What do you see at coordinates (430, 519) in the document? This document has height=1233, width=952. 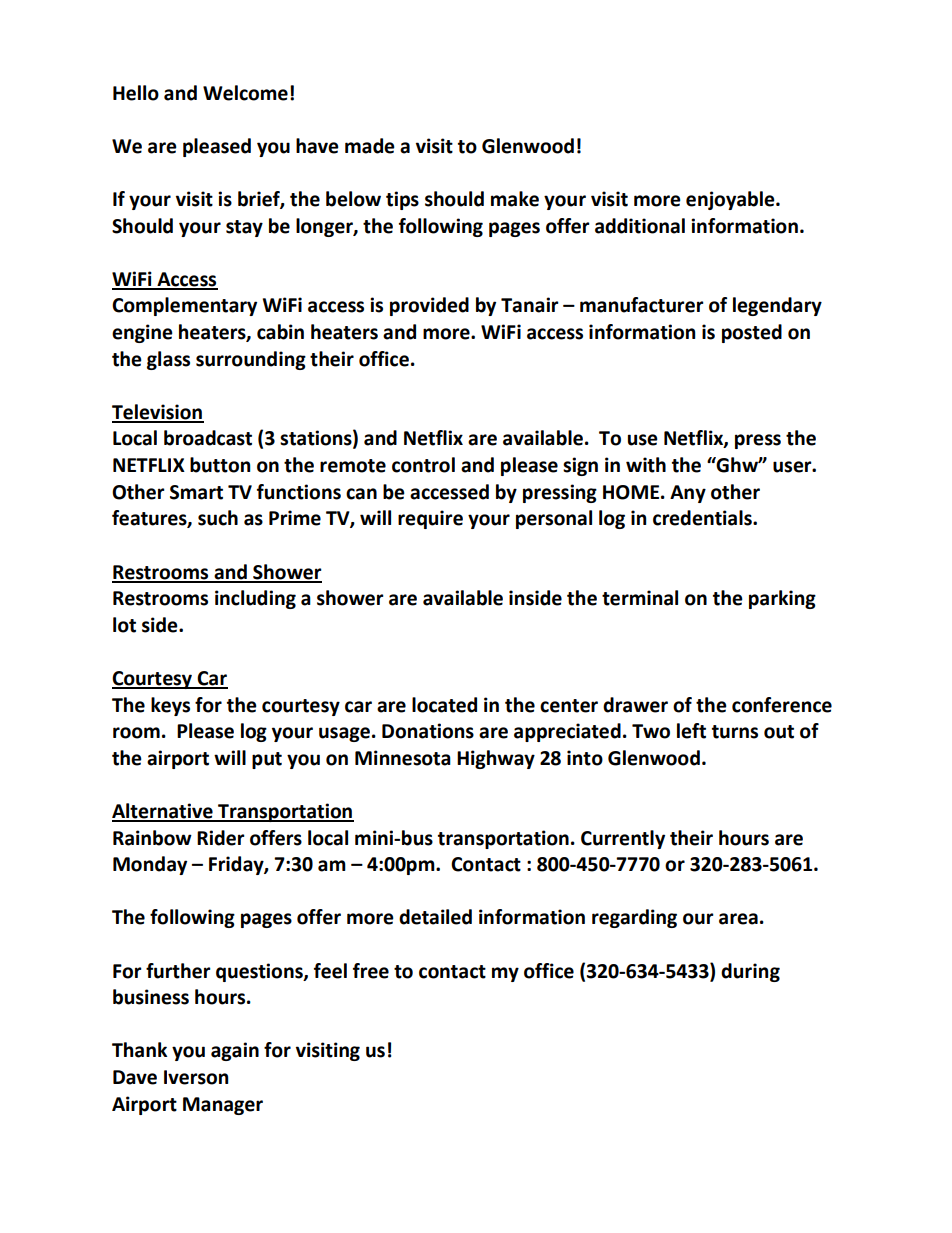 I see `require` at bounding box center [430, 519].
